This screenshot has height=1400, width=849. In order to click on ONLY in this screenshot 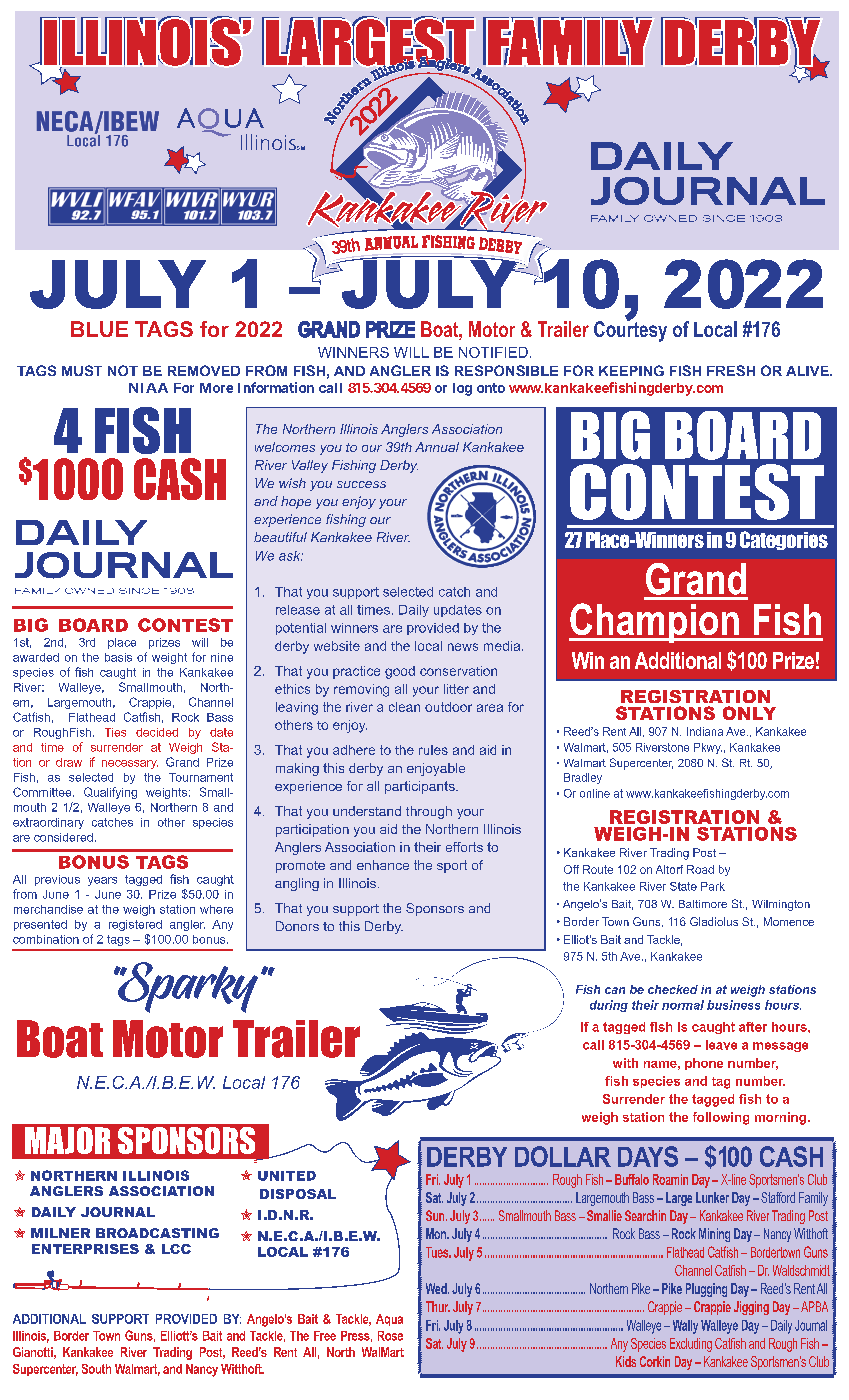, I will do `click(749, 713)`.
